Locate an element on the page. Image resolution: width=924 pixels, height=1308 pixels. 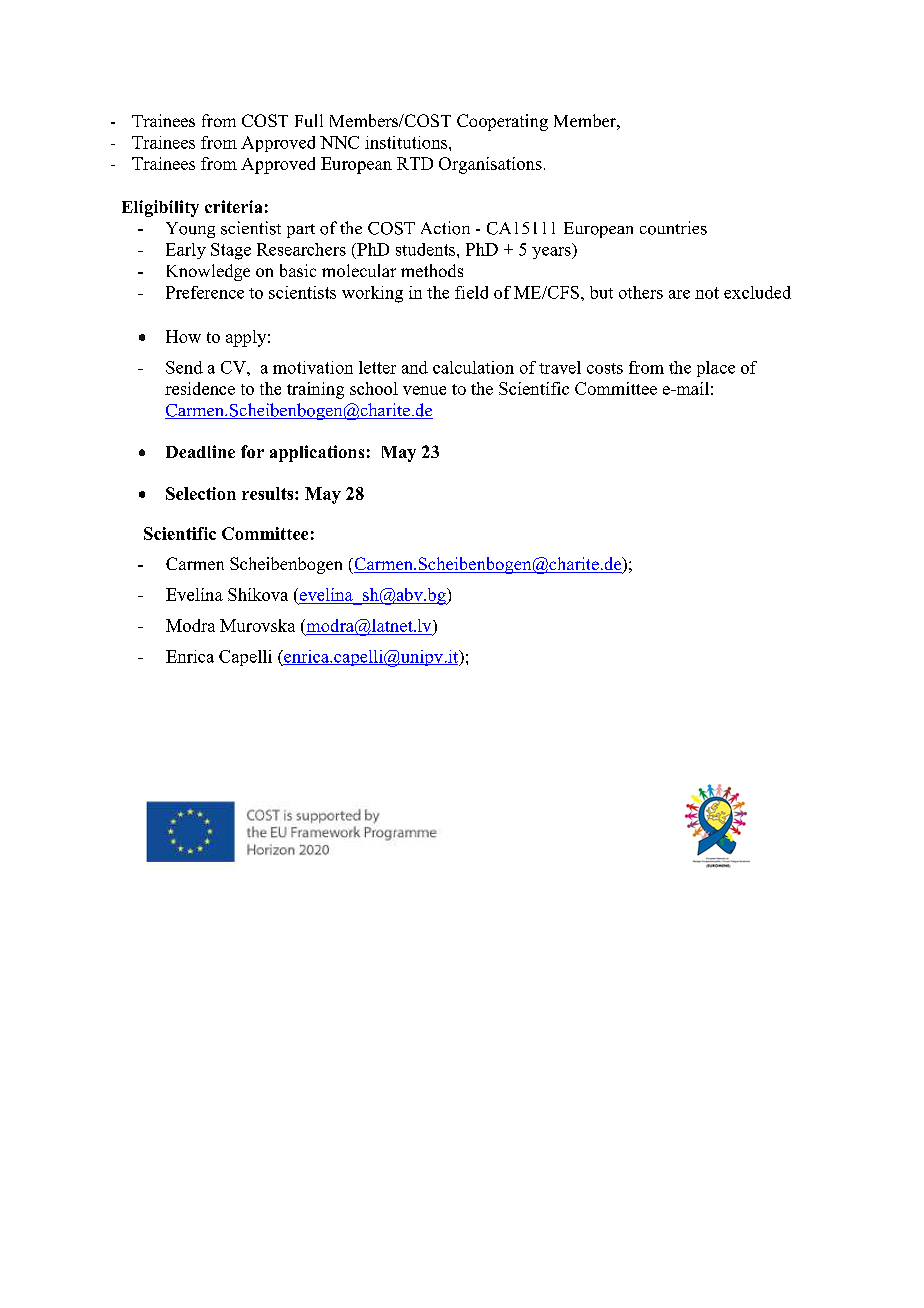
Send is located at coordinates (184, 367).
